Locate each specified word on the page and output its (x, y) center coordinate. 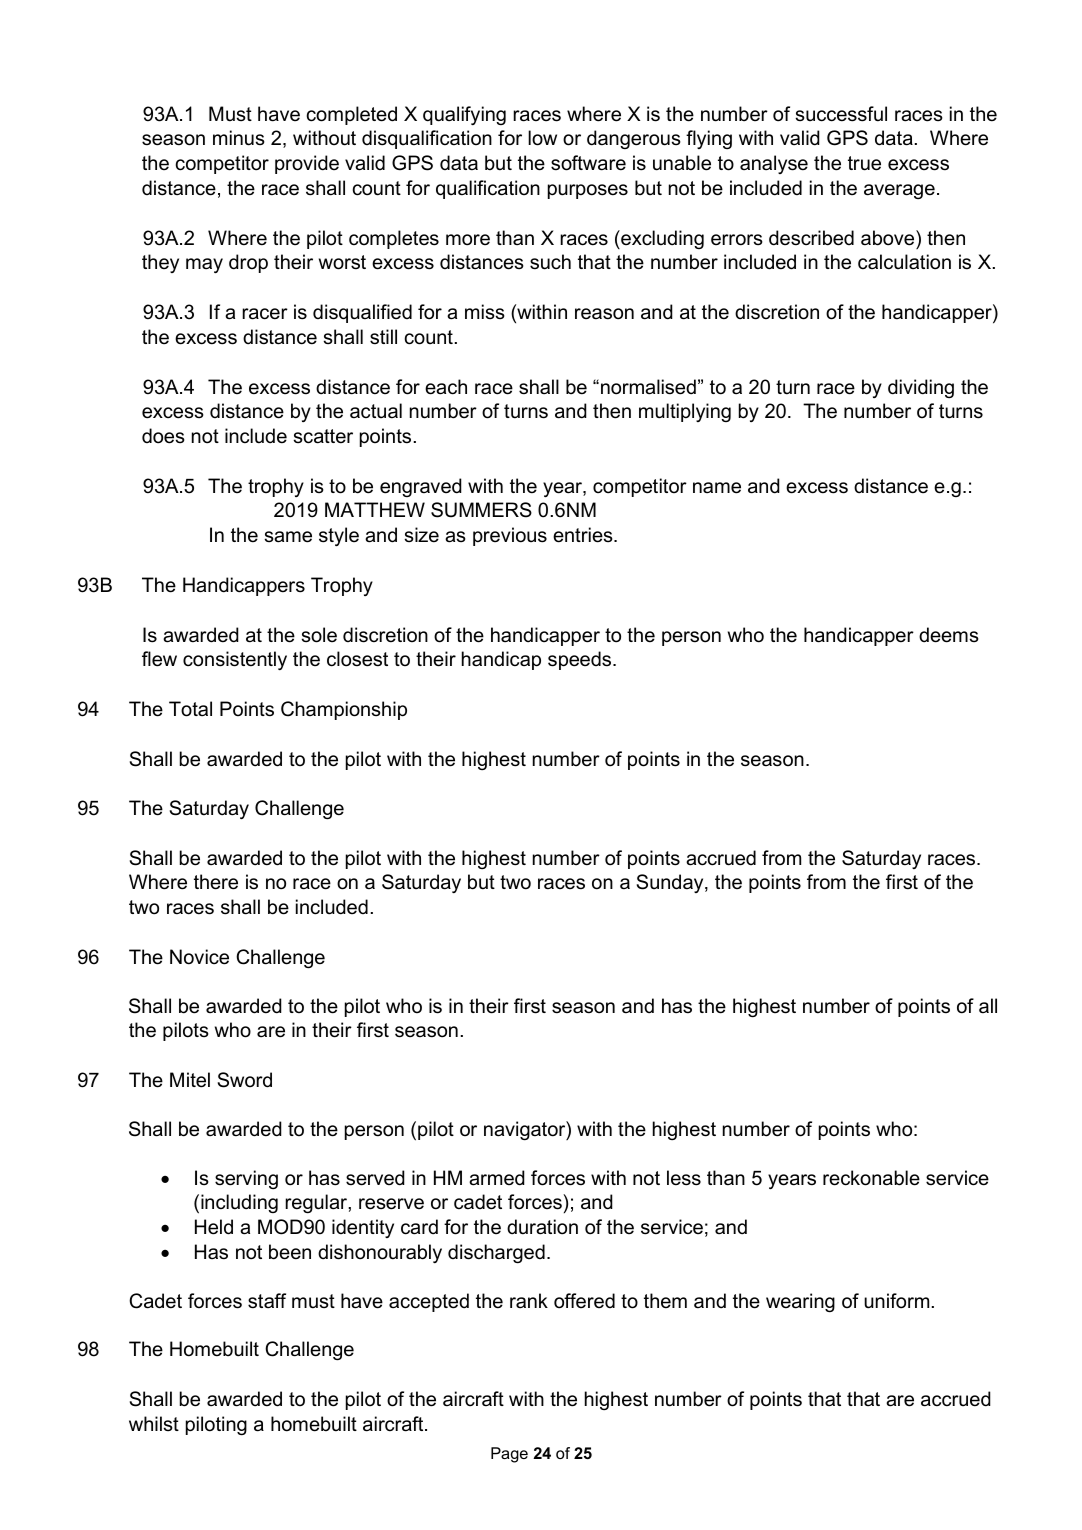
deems (949, 635)
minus (239, 138)
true (864, 163)
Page (509, 1455)
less (684, 1178)
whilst (154, 1424)
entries (584, 535)
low (542, 138)
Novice (199, 957)
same (288, 537)
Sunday (671, 883)
